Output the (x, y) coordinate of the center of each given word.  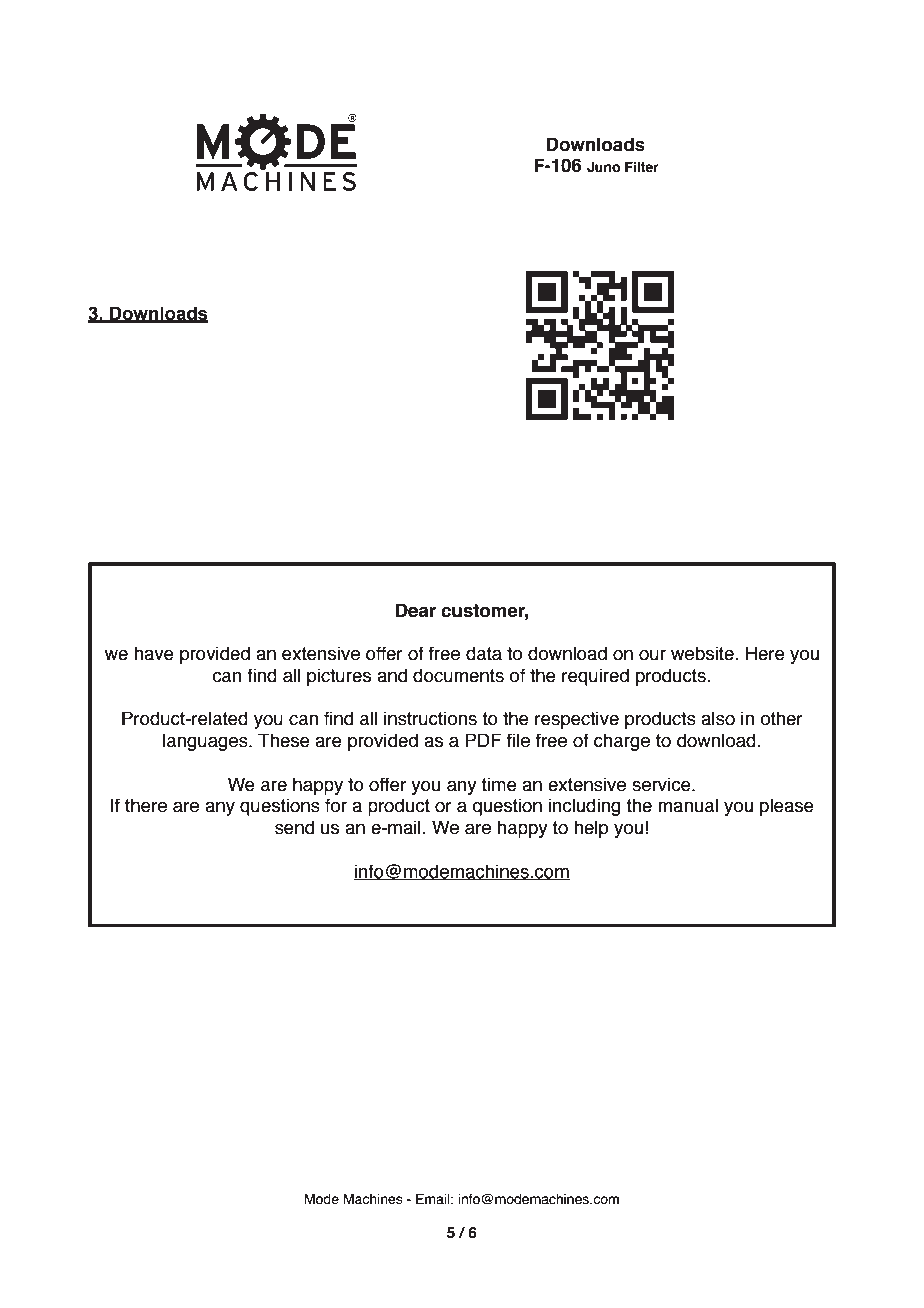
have (154, 653)
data (484, 653)
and (392, 675)
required (595, 677)
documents (458, 675)
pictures (339, 677)
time (499, 784)
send (294, 827)
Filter (642, 167)
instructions (430, 718)
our (652, 655)
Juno (603, 167)
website (703, 653)
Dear (416, 610)
